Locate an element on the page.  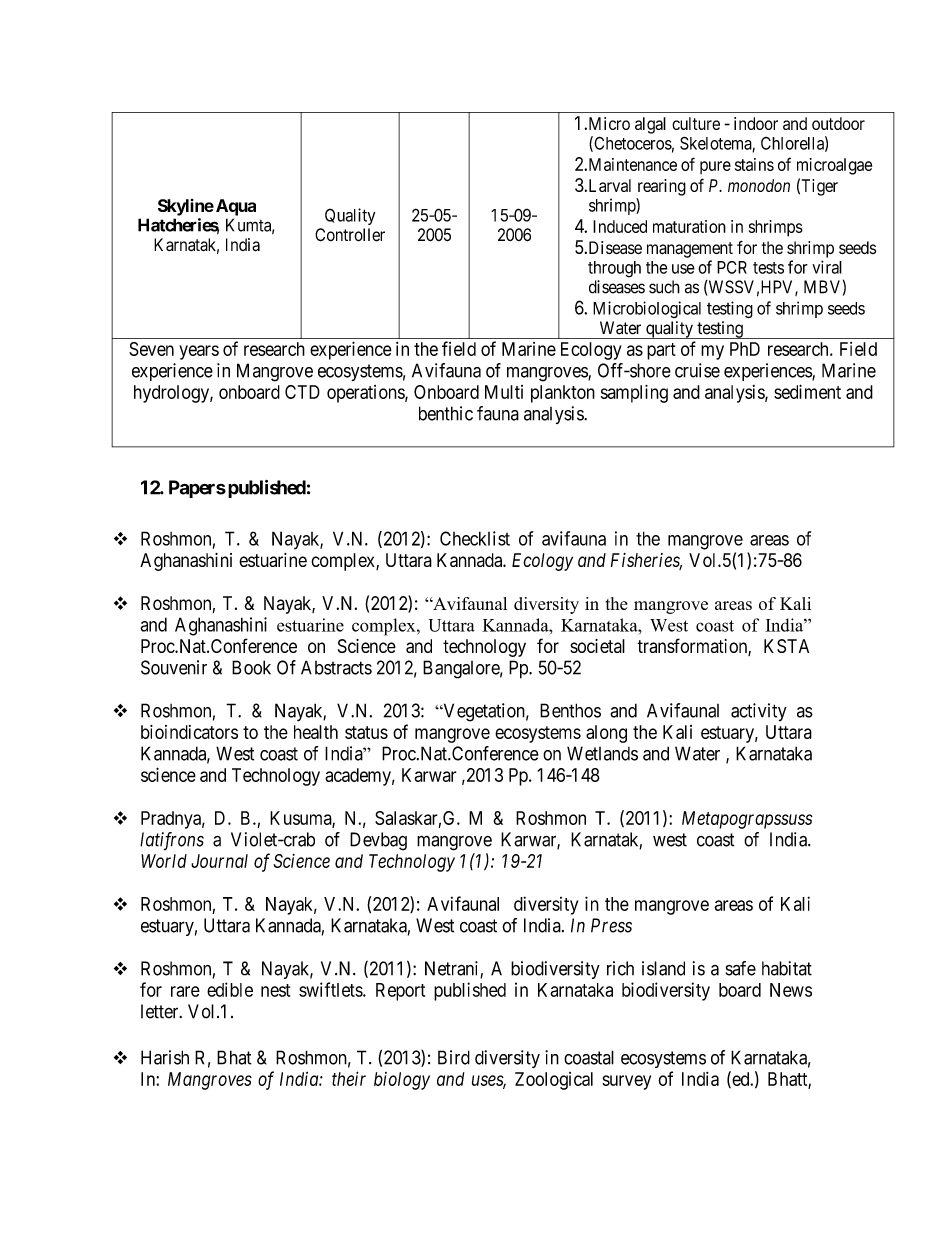
Book is located at coordinates (251, 667).
